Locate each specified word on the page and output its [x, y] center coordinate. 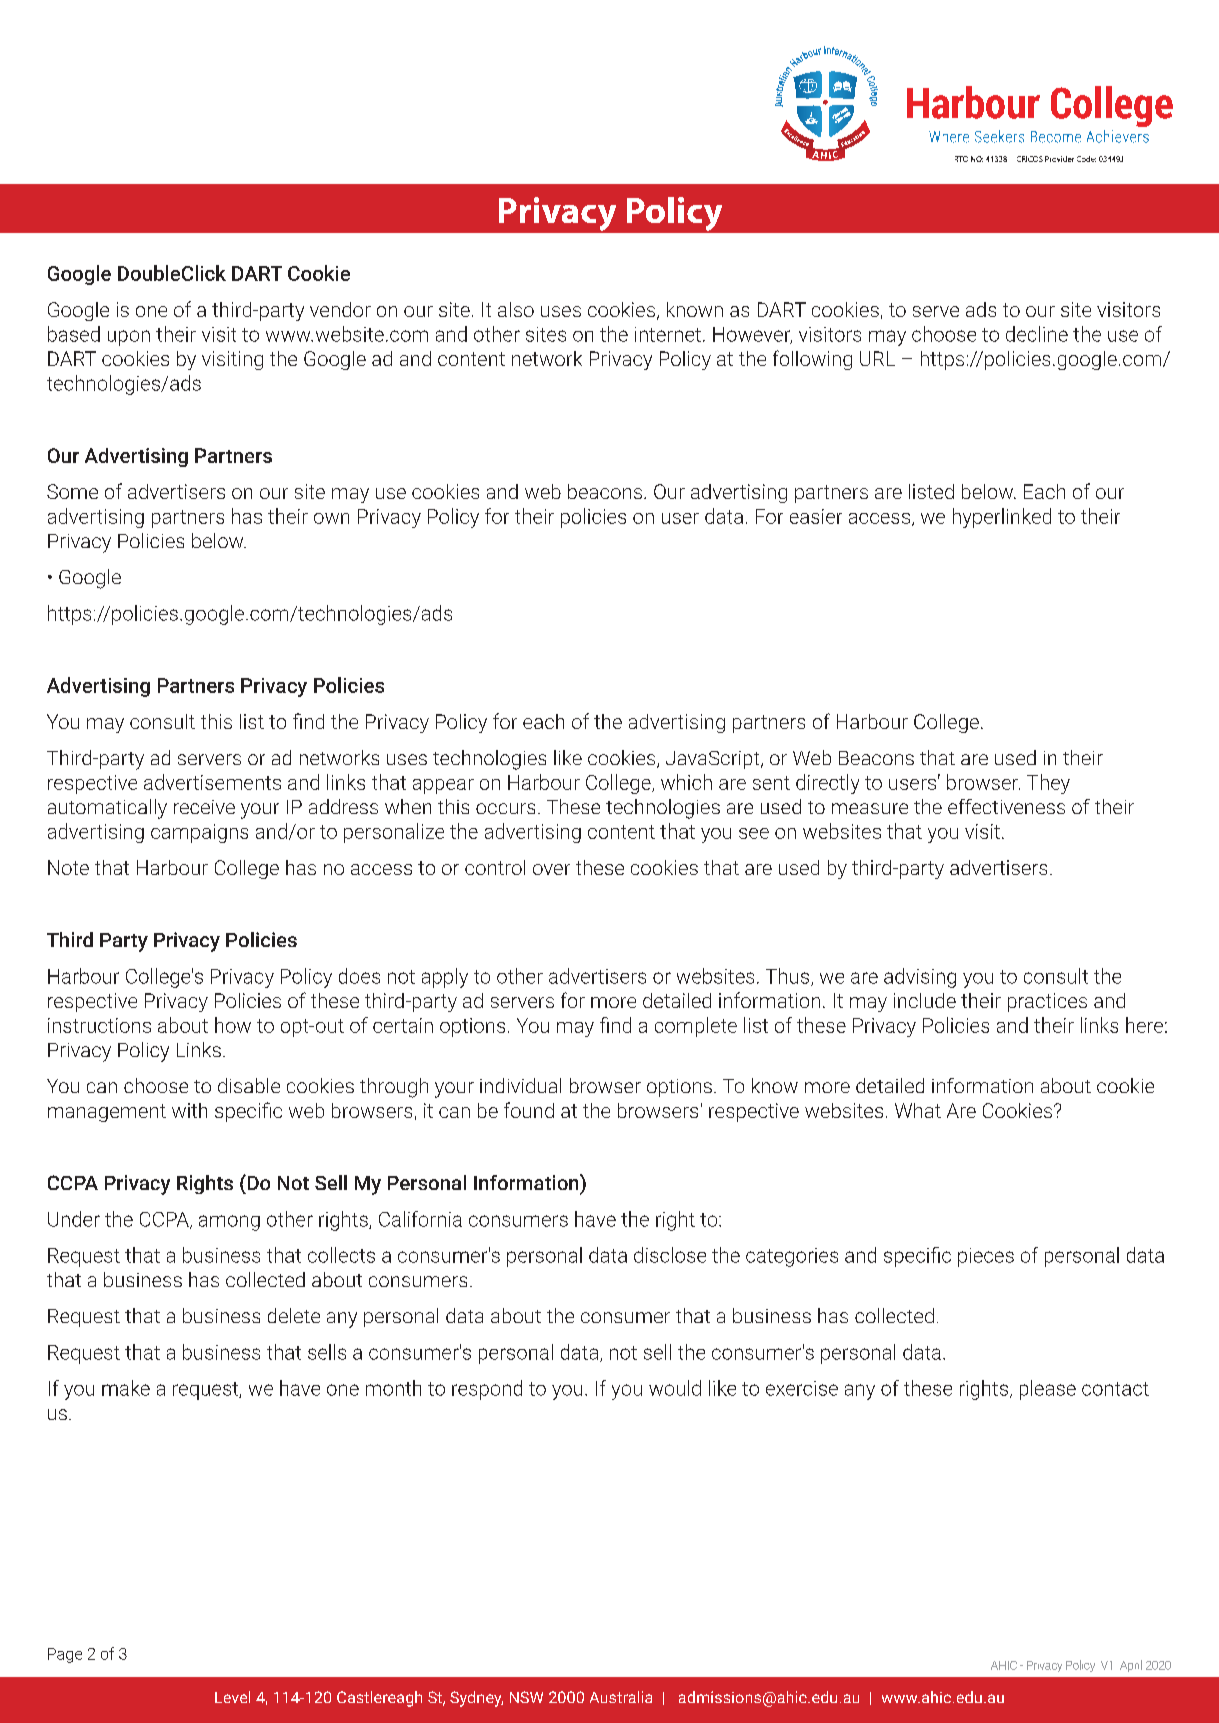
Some [72, 491]
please [1048, 1390]
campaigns [199, 833]
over [551, 869]
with [189, 1110]
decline [1037, 334]
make [126, 1388]
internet [668, 334]
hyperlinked [1002, 518]
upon [129, 338]
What [918, 1110]
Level [232, 1697]
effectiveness [1006, 806]
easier [816, 516]
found [529, 1110]
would [675, 1388]
